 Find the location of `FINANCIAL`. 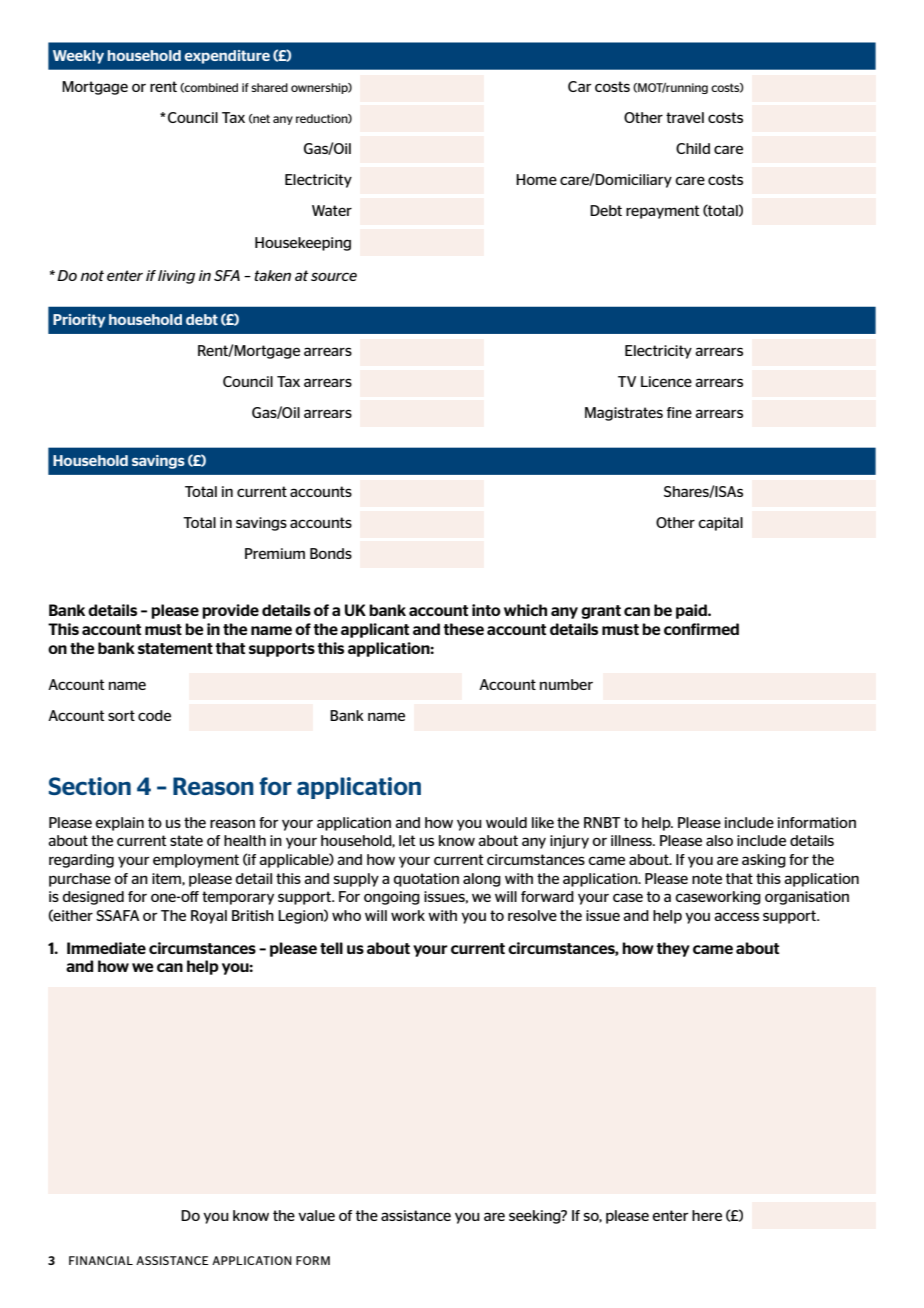

FINANCIAL is located at coordinates (101, 1260).
